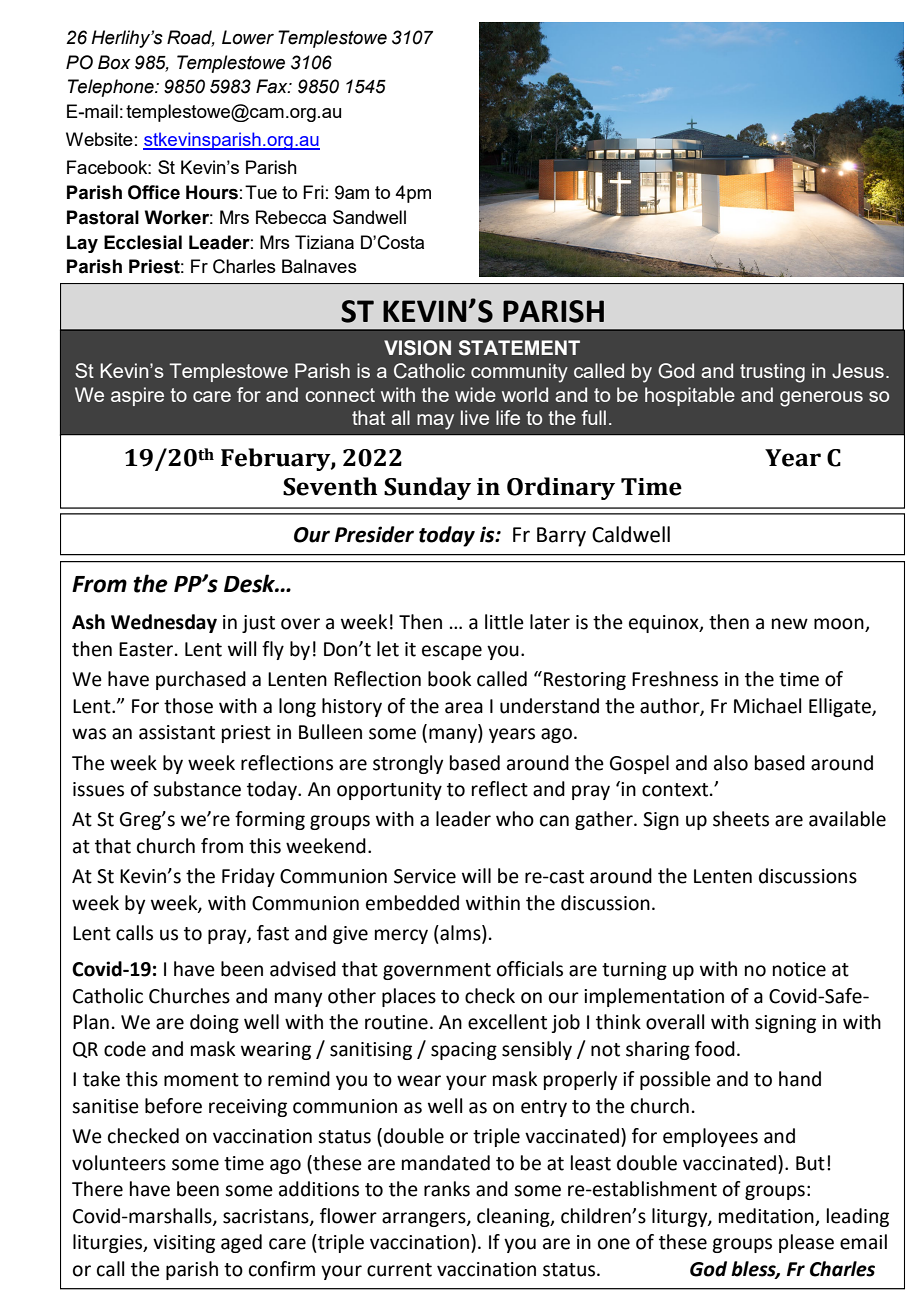  I want to click on alms, so click(460, 934).
